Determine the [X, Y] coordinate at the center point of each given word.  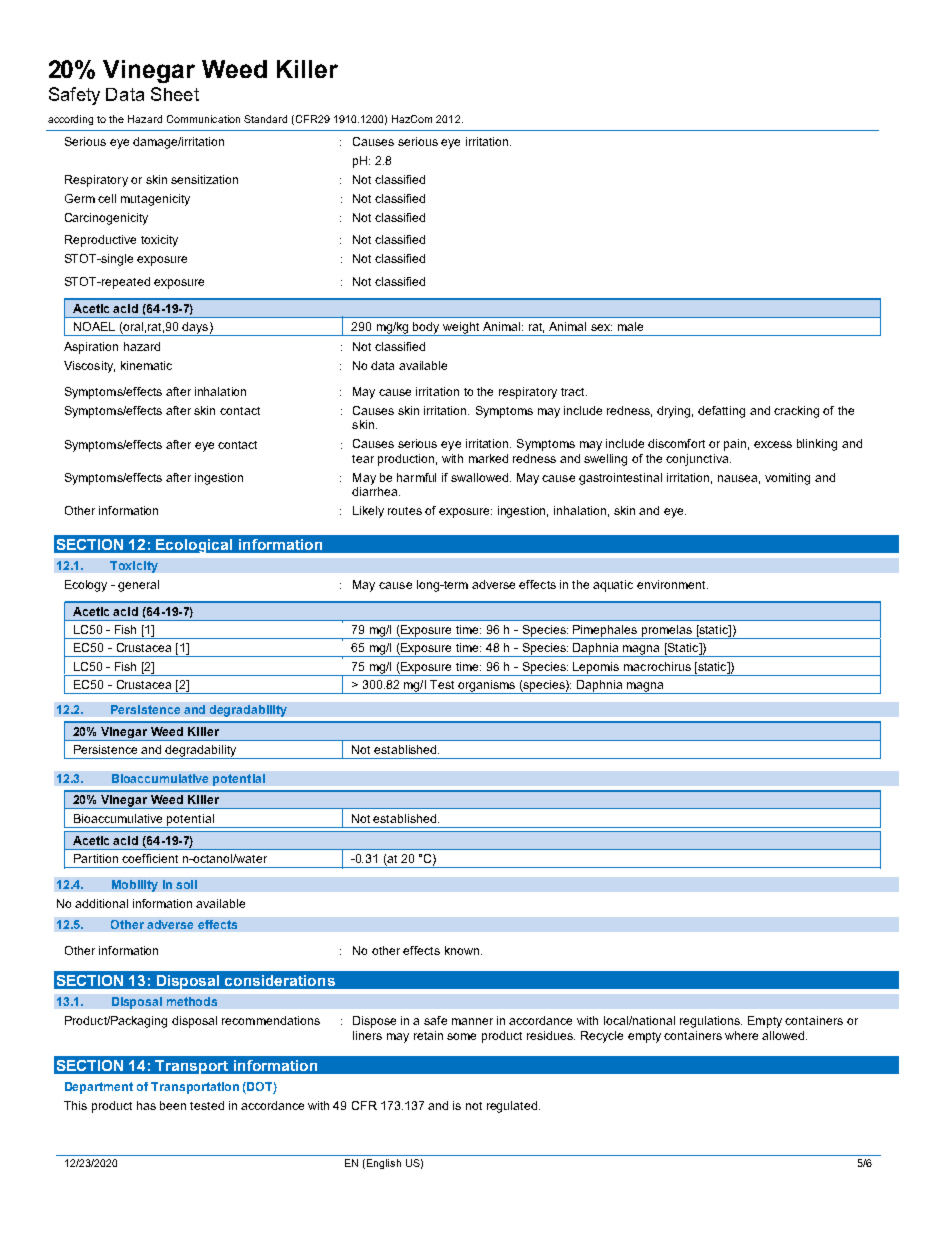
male [630, 326]
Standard [265, 119]
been [173, 1105]
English [384, 1164]
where [741, 1035]
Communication [203, 119]
